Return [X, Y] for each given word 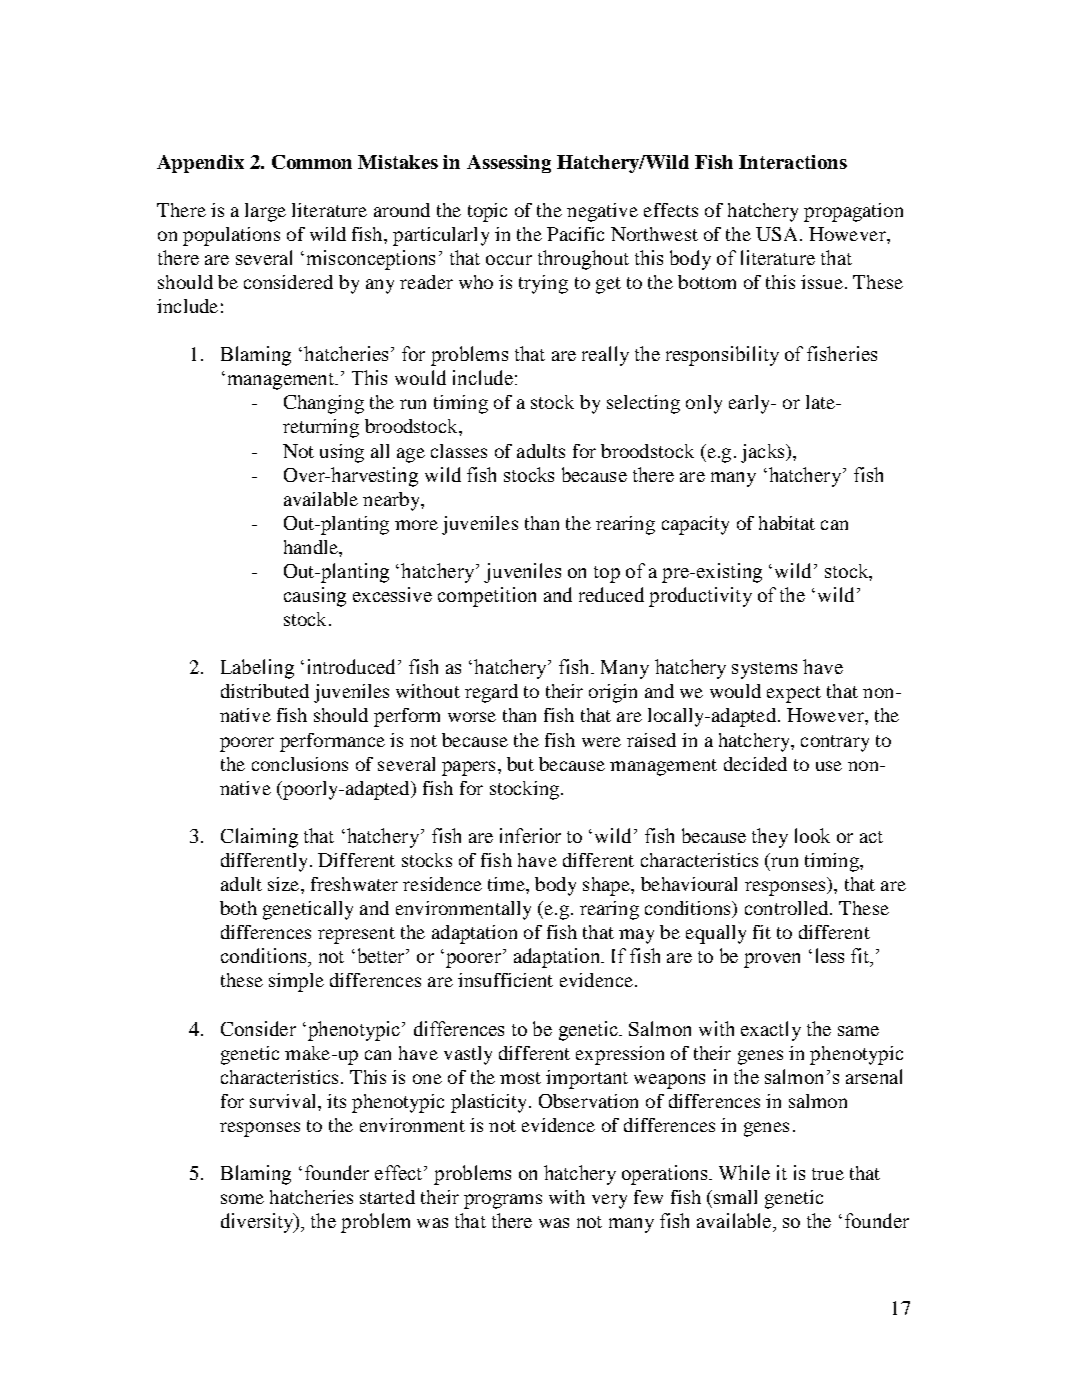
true [828, 1174]
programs [503, 1201]
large [265, 212]
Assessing [509, 164]
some [242, 1199]
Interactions [793, 162]
